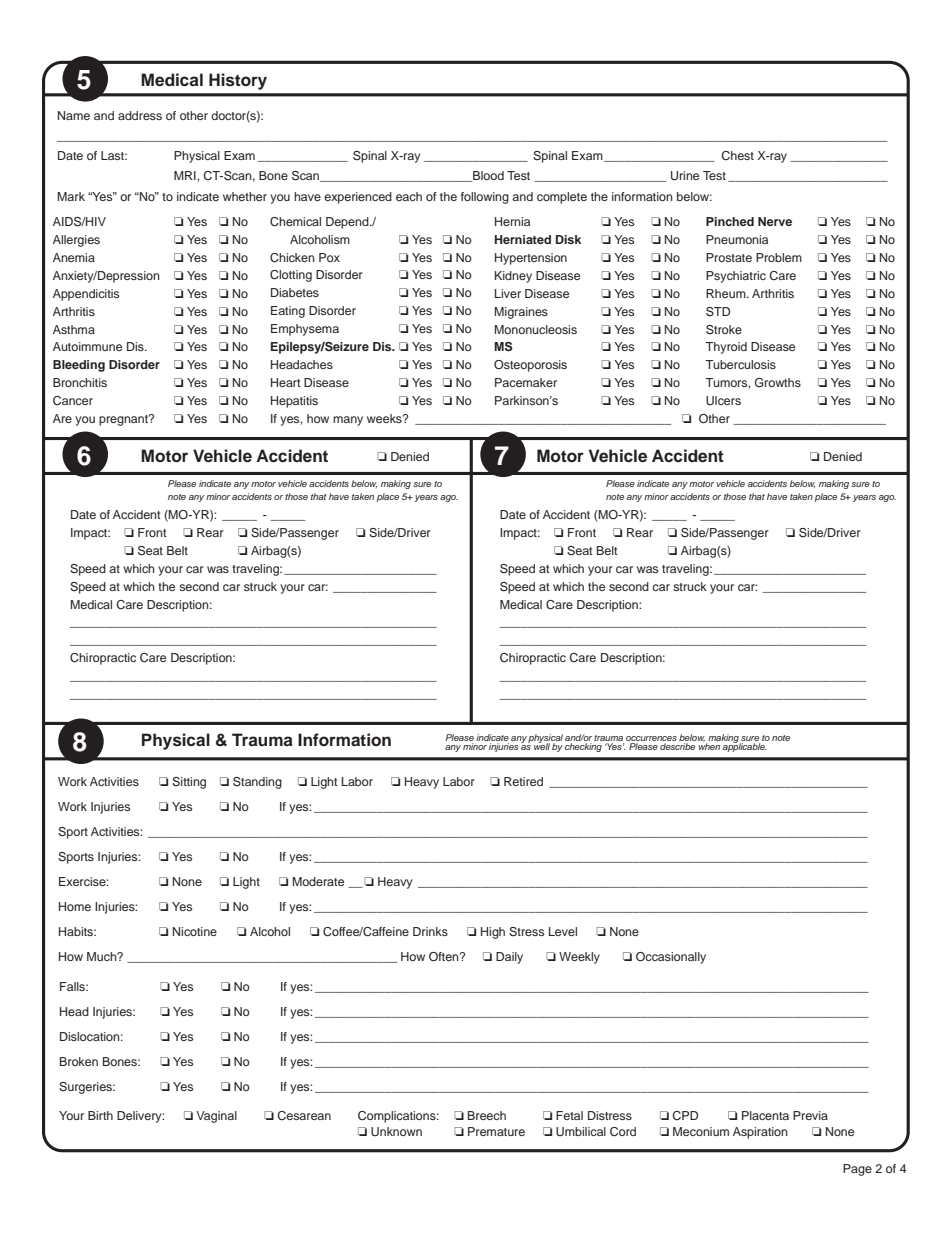  What do you see at coordinates (651, 738) in the image?
I see `occurrences` at bounding box center [651, 738].
